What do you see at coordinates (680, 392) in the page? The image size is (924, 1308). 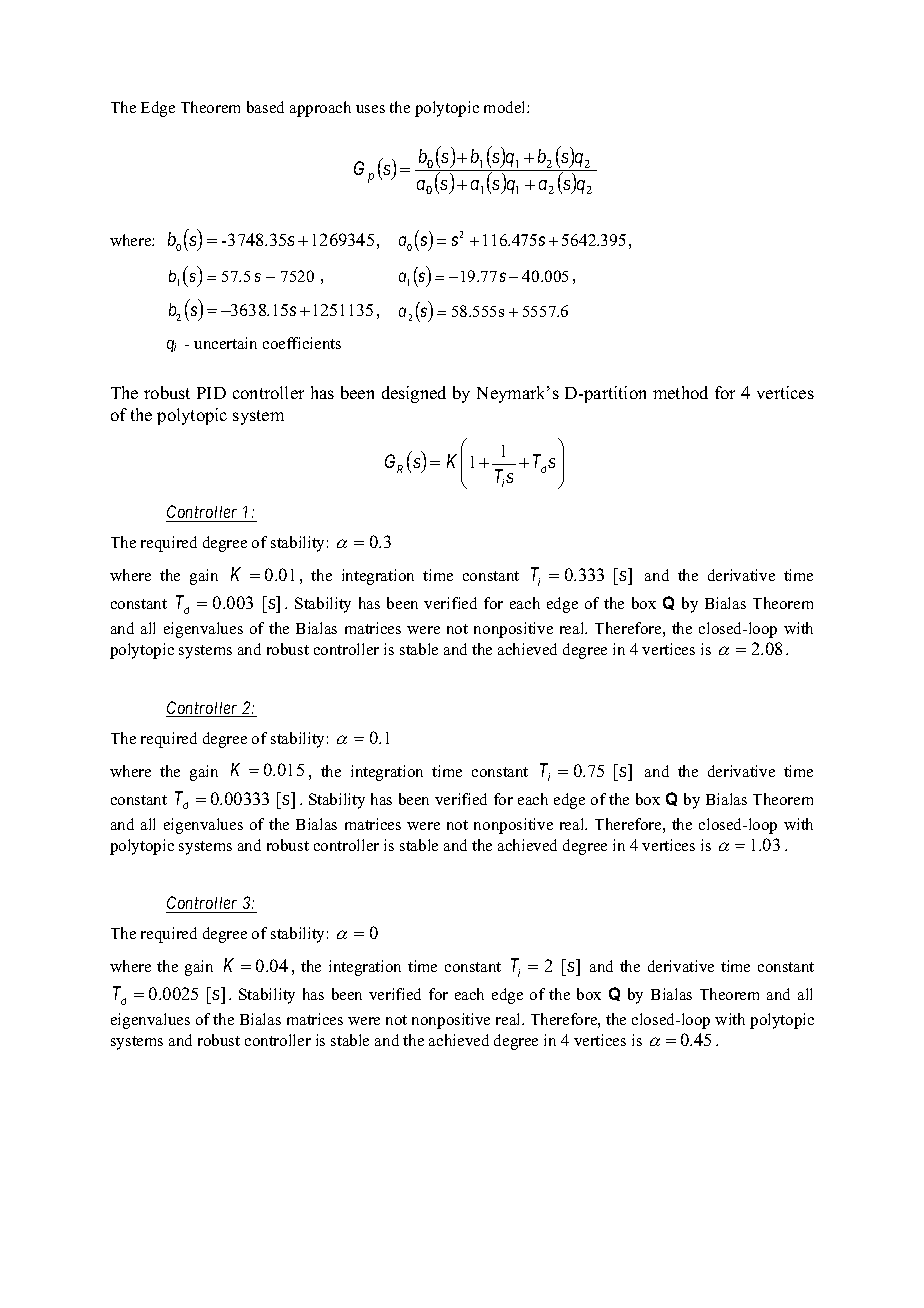 I see `method` at bounding box center [680, 392].
